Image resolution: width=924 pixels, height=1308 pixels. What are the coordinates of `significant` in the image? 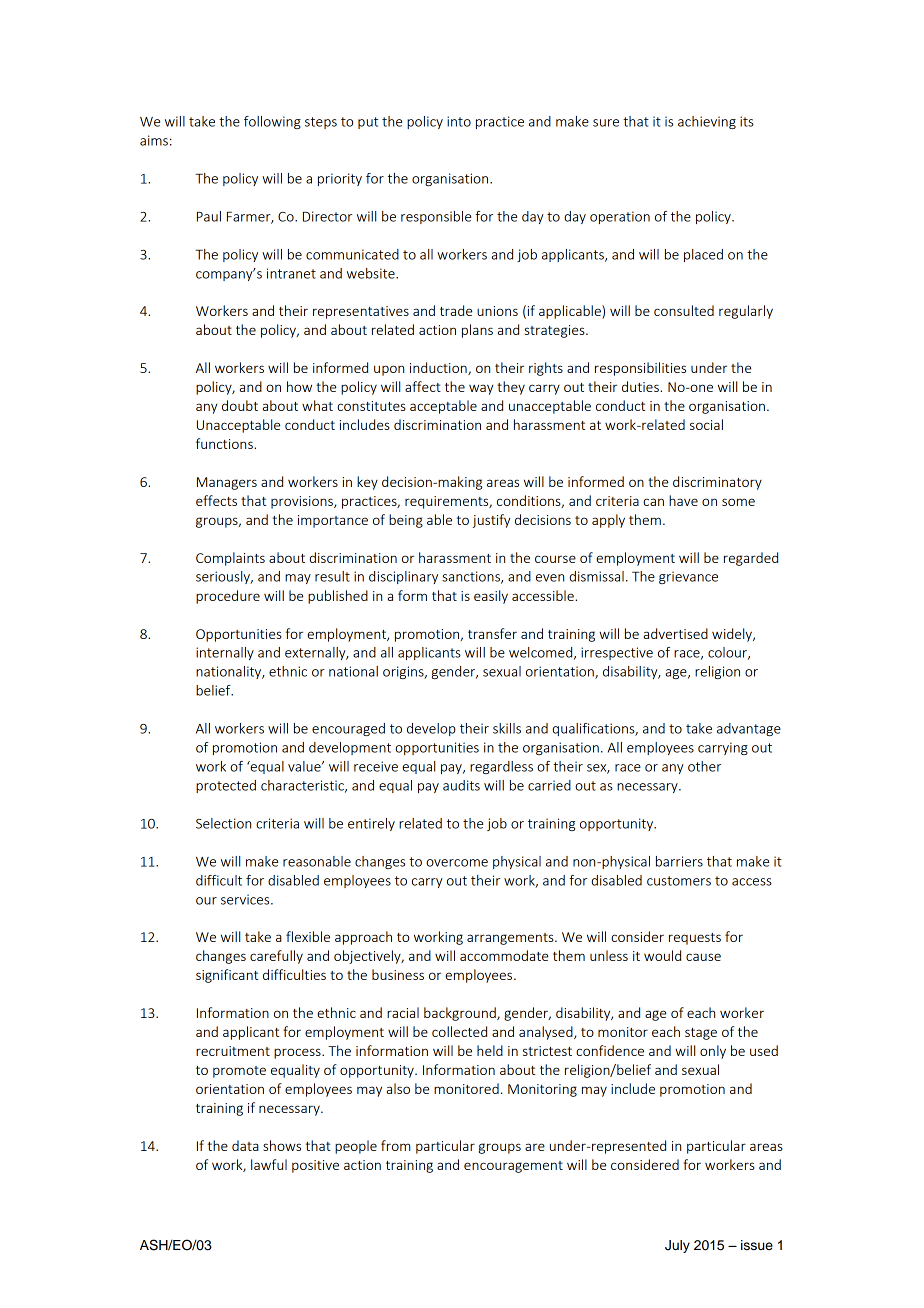 It's located at (227, 976).
